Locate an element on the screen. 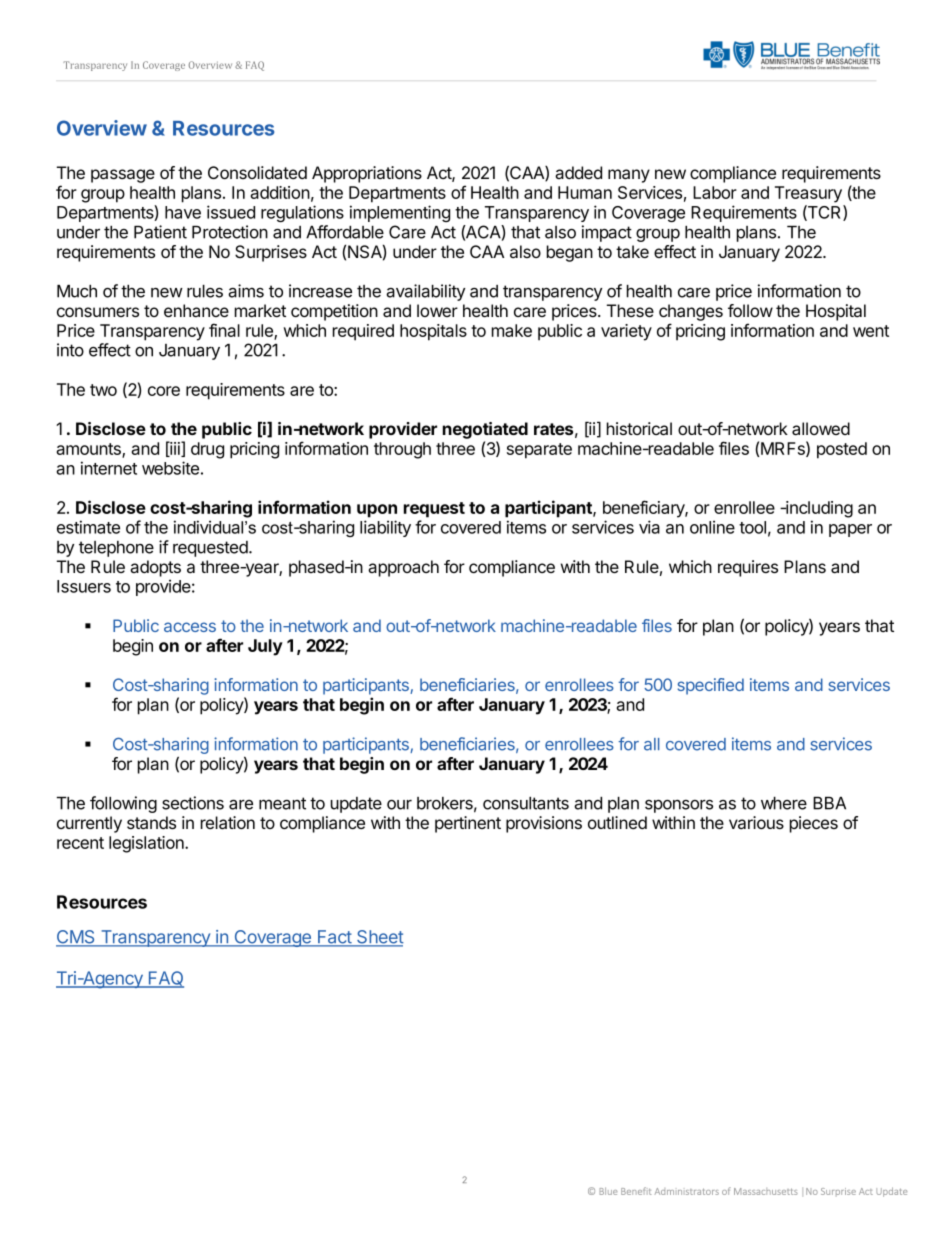 This screenshot has height=1233, width=952. Fact is located at coordinates (334, 938).
